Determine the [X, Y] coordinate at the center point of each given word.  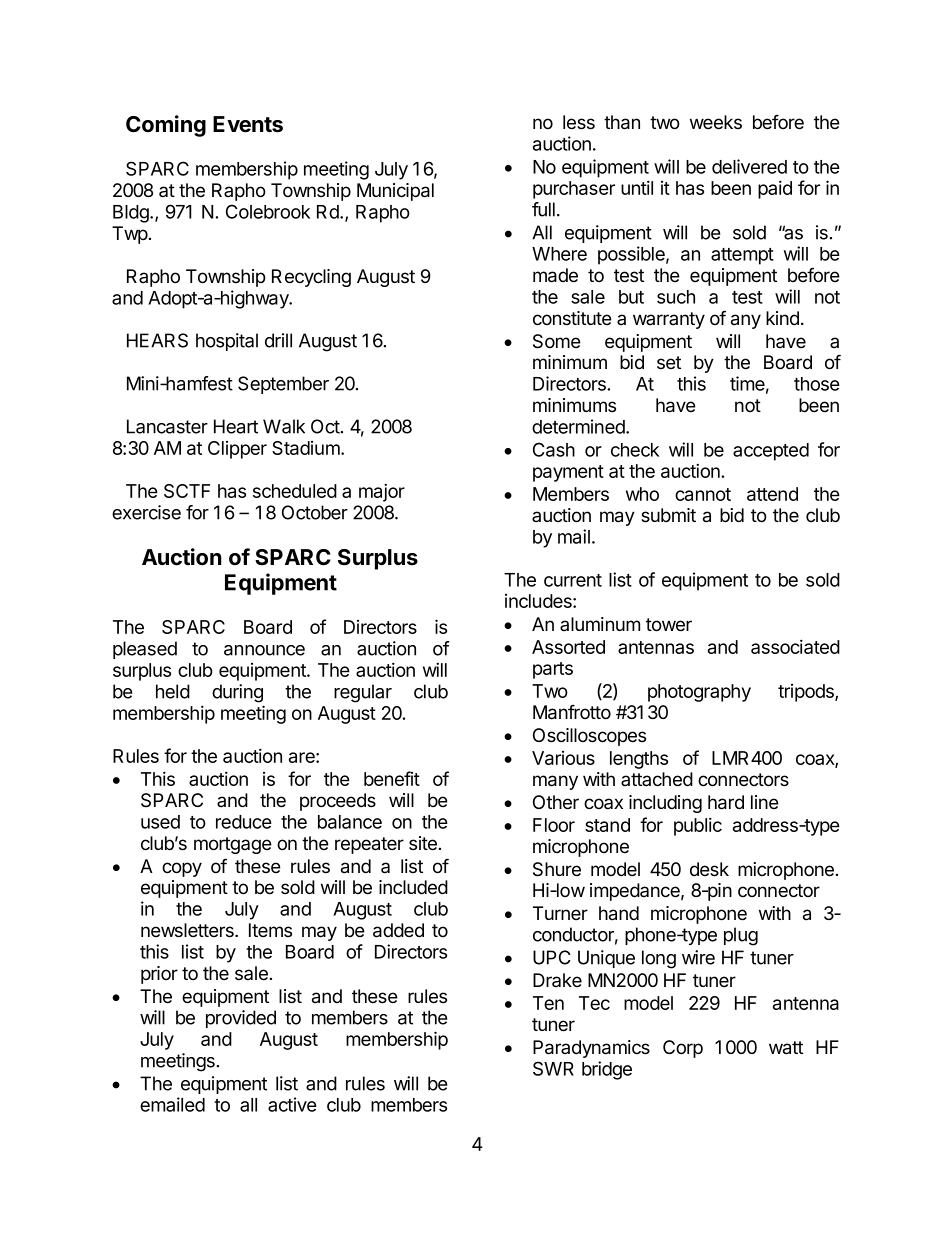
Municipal [395, 192]
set [669, 363]
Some [557, 341]
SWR [553, 1068]
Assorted [568, 647]
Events [248, 124]
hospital [227, 342]
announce [264, 650]
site [423, 843]
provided [241, 1019]
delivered [749, 166]
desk [709, 869]
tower [669, 625]
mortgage [233, 845]
